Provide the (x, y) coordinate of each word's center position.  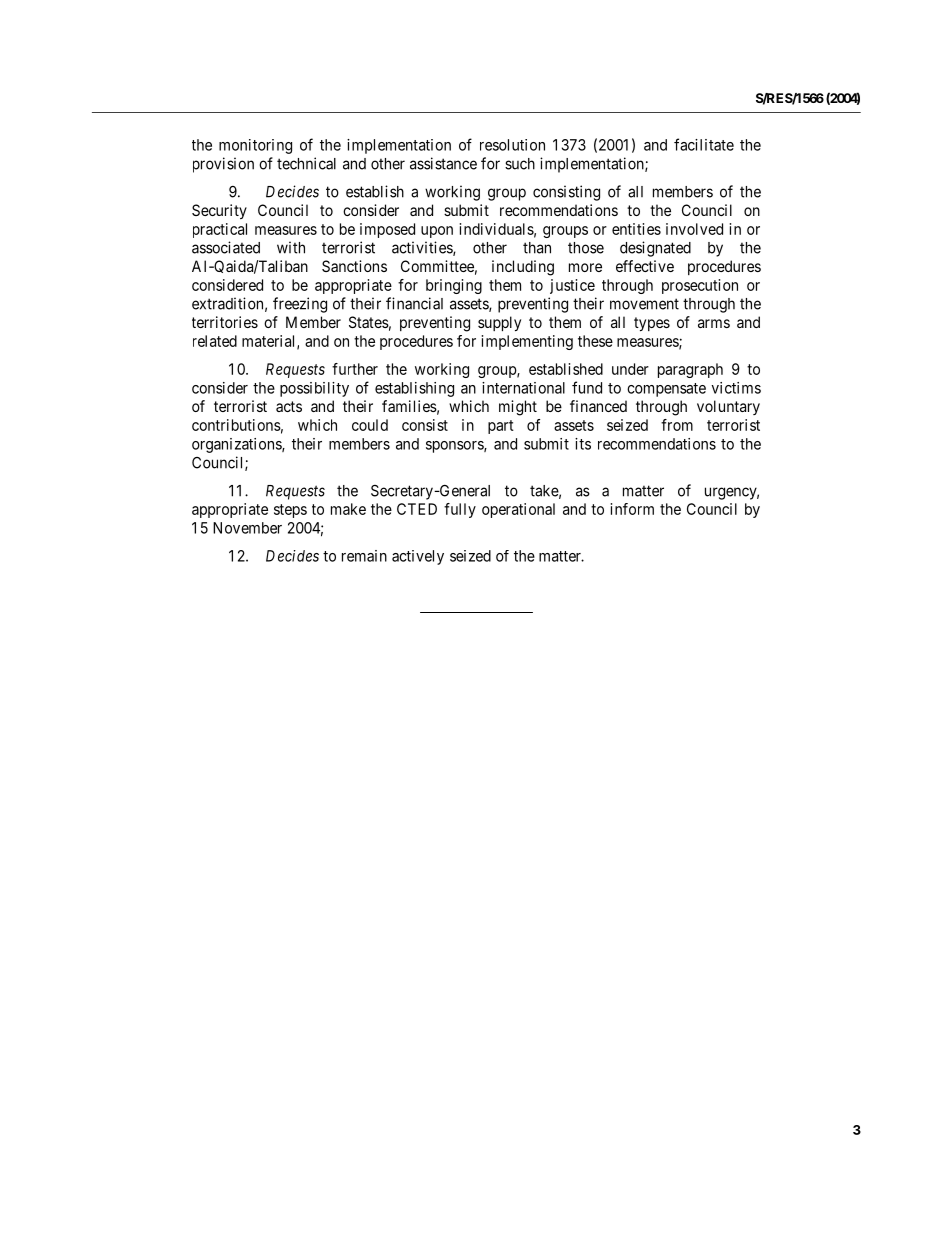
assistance (443, 163)
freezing (300, 305)
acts (289, 406)
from (677, 425)
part (501, 427)
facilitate (704, 144)
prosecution (700, 286)
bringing (454, 286)
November (247, 528)
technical (306, 163)
